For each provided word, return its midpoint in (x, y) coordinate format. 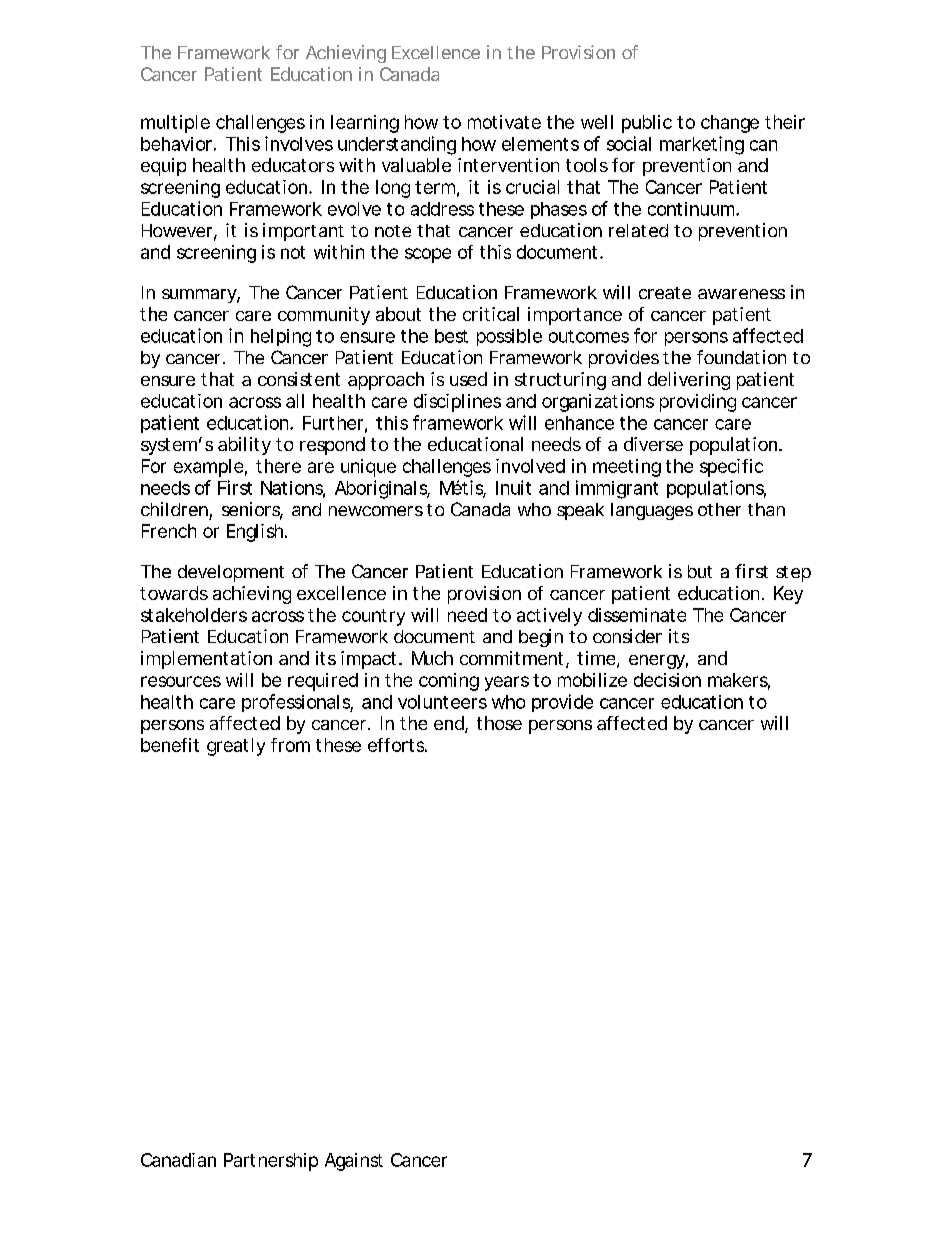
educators (293, 165)
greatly (236, 747)
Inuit (513, 487)
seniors (252, 510)
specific (731, 468)
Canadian (178, 1160)
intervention (508, 165)
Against (354, 1162)
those (499, 723)
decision (667, 680)
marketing (702, 145)
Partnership (271, 1162)
